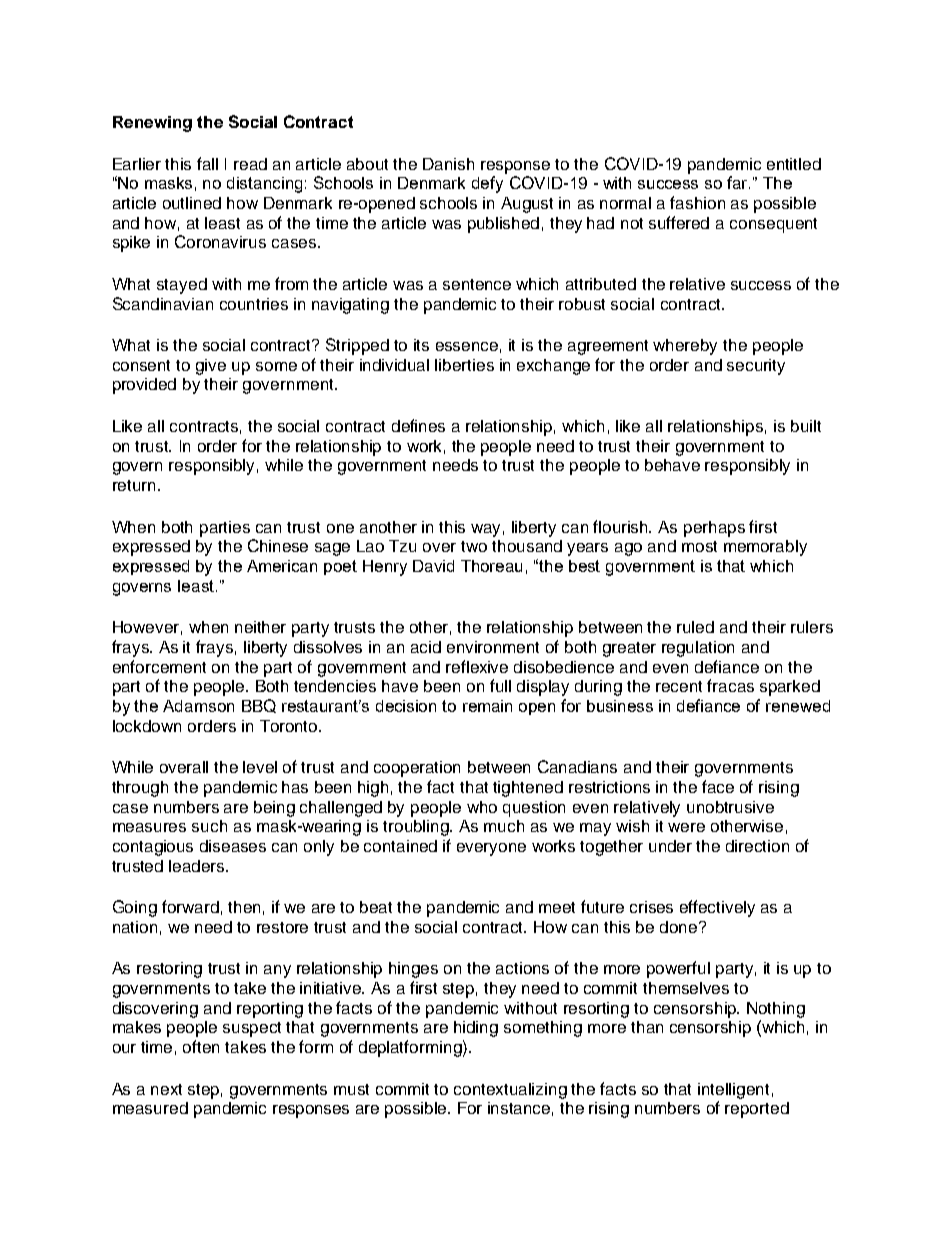  Describe the element at coordinates (738, 182) in the screenshot. I see `far` at that location.
